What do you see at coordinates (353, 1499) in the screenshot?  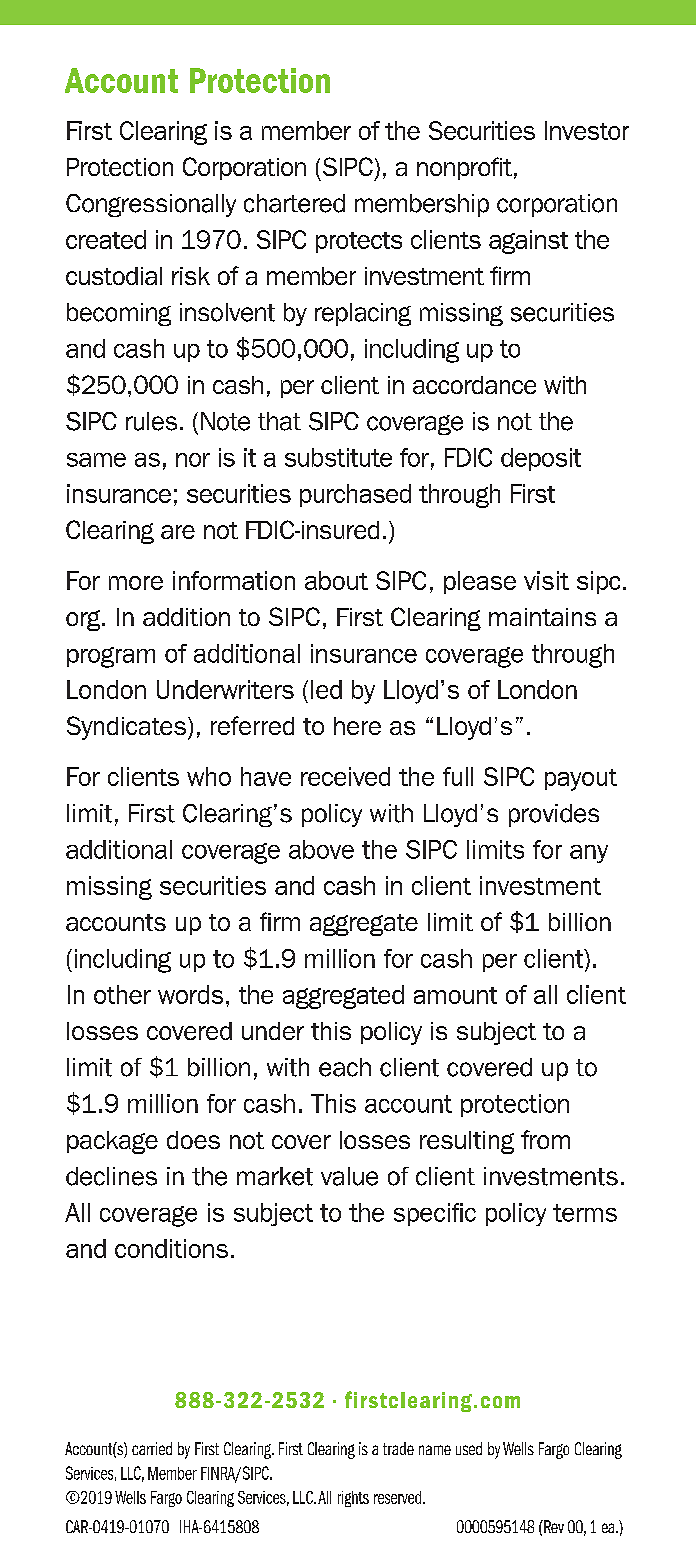 I see `rights` at bounding box center [353, 1499].
